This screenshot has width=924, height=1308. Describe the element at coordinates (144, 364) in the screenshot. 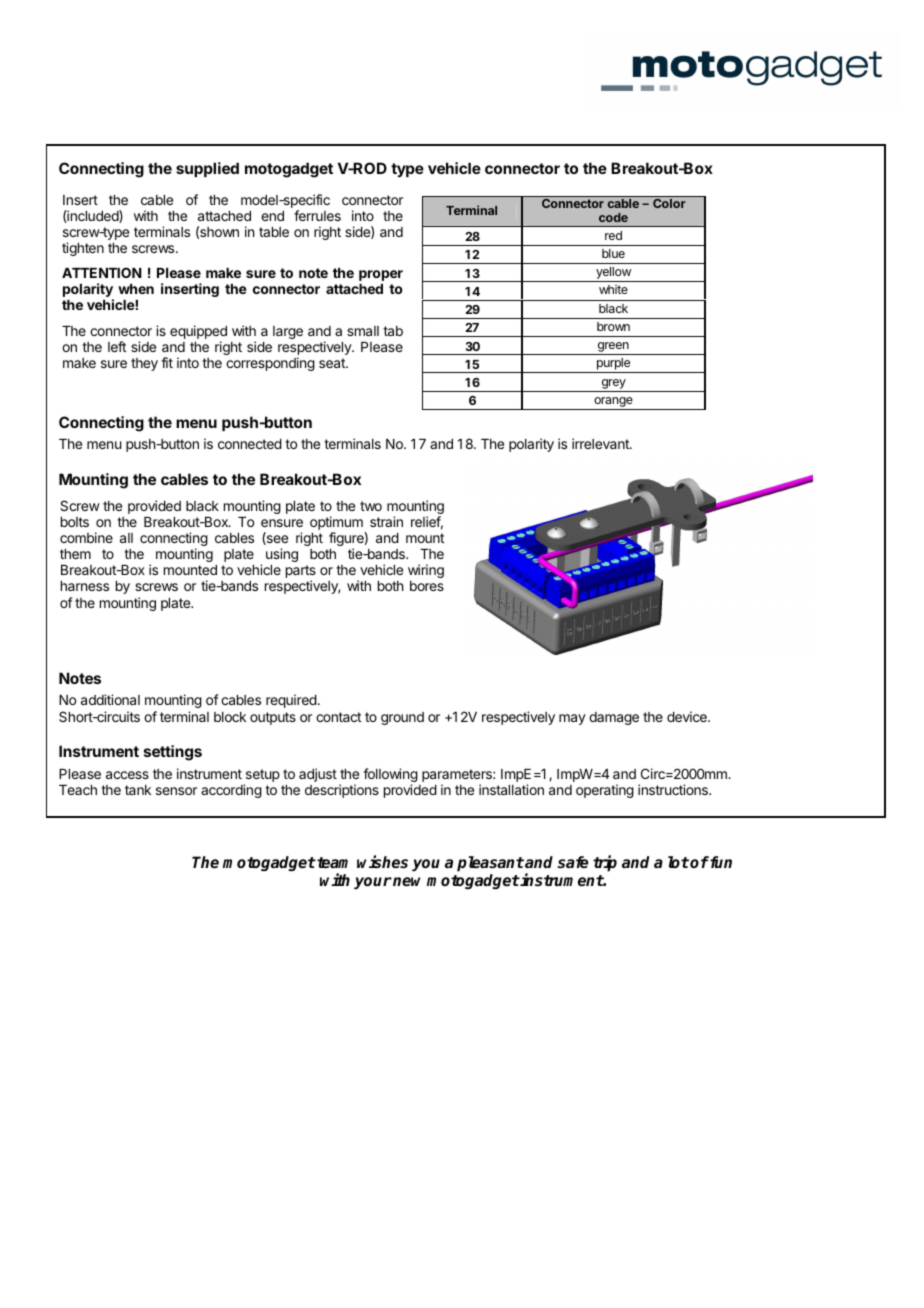

I see `they` at that location.
